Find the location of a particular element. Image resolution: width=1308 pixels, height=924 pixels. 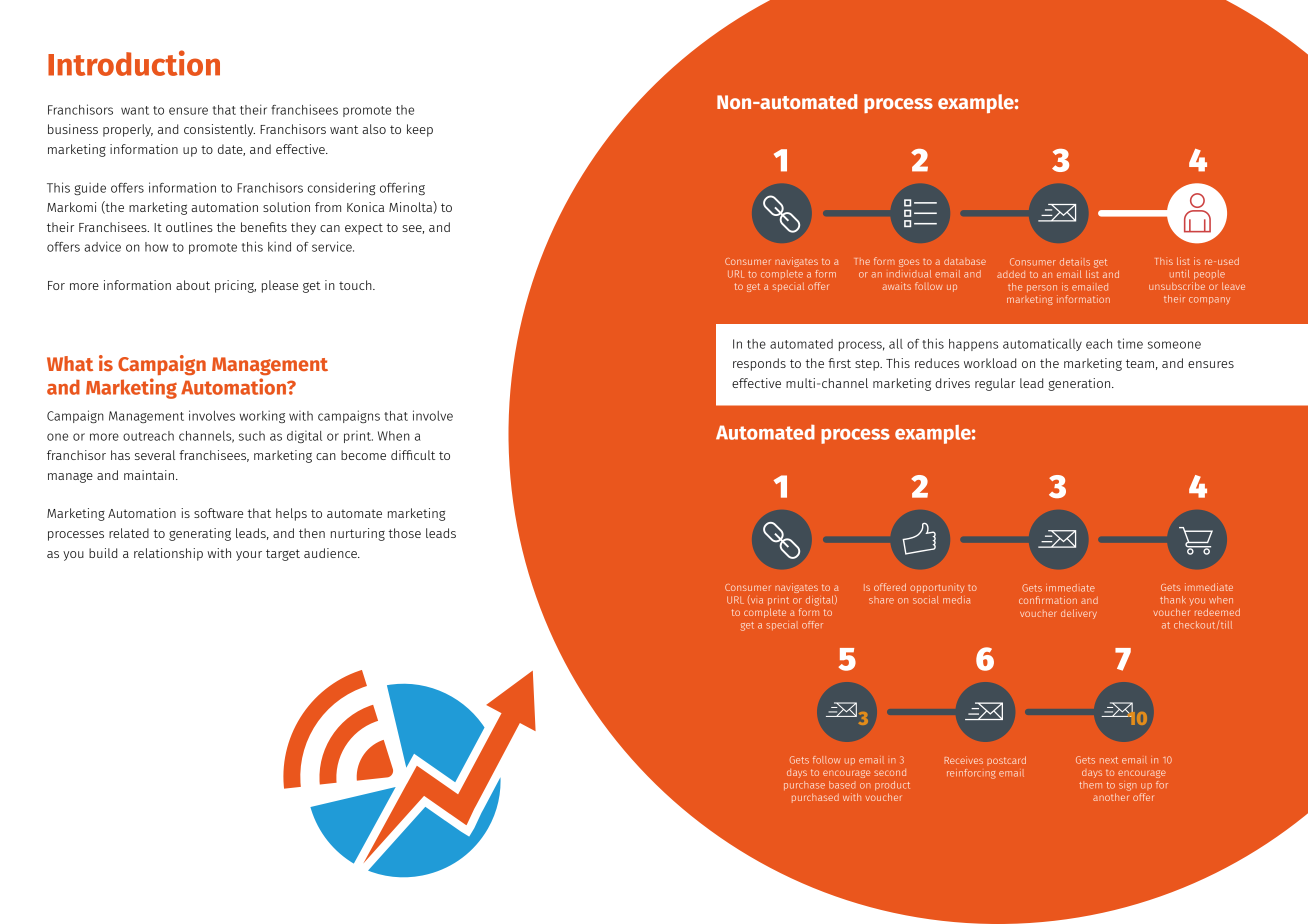

Introduction is located at coordinates (134, 63).
